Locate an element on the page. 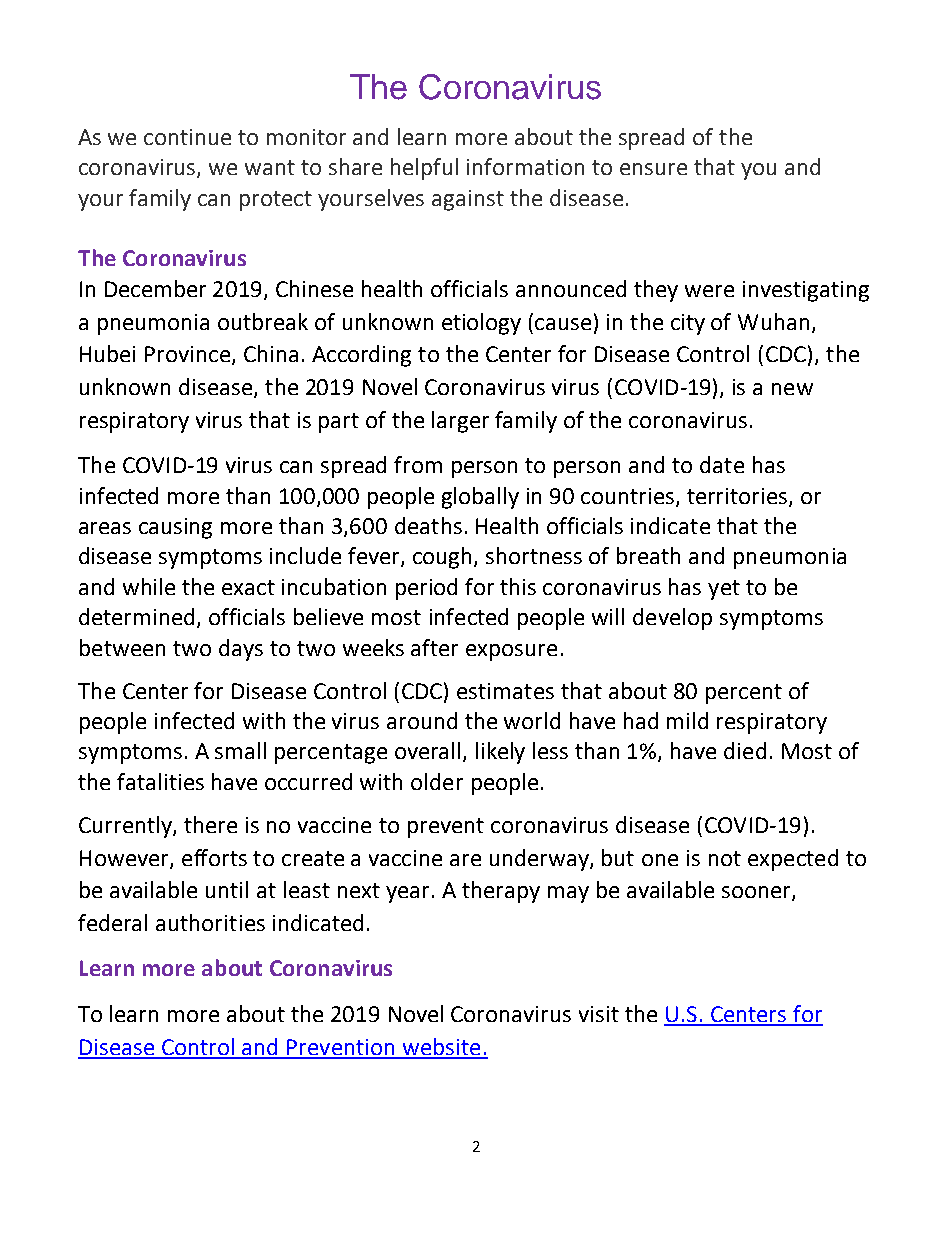 This image has width=952, height=1233. ensure is located at coordinates (653, 169).
